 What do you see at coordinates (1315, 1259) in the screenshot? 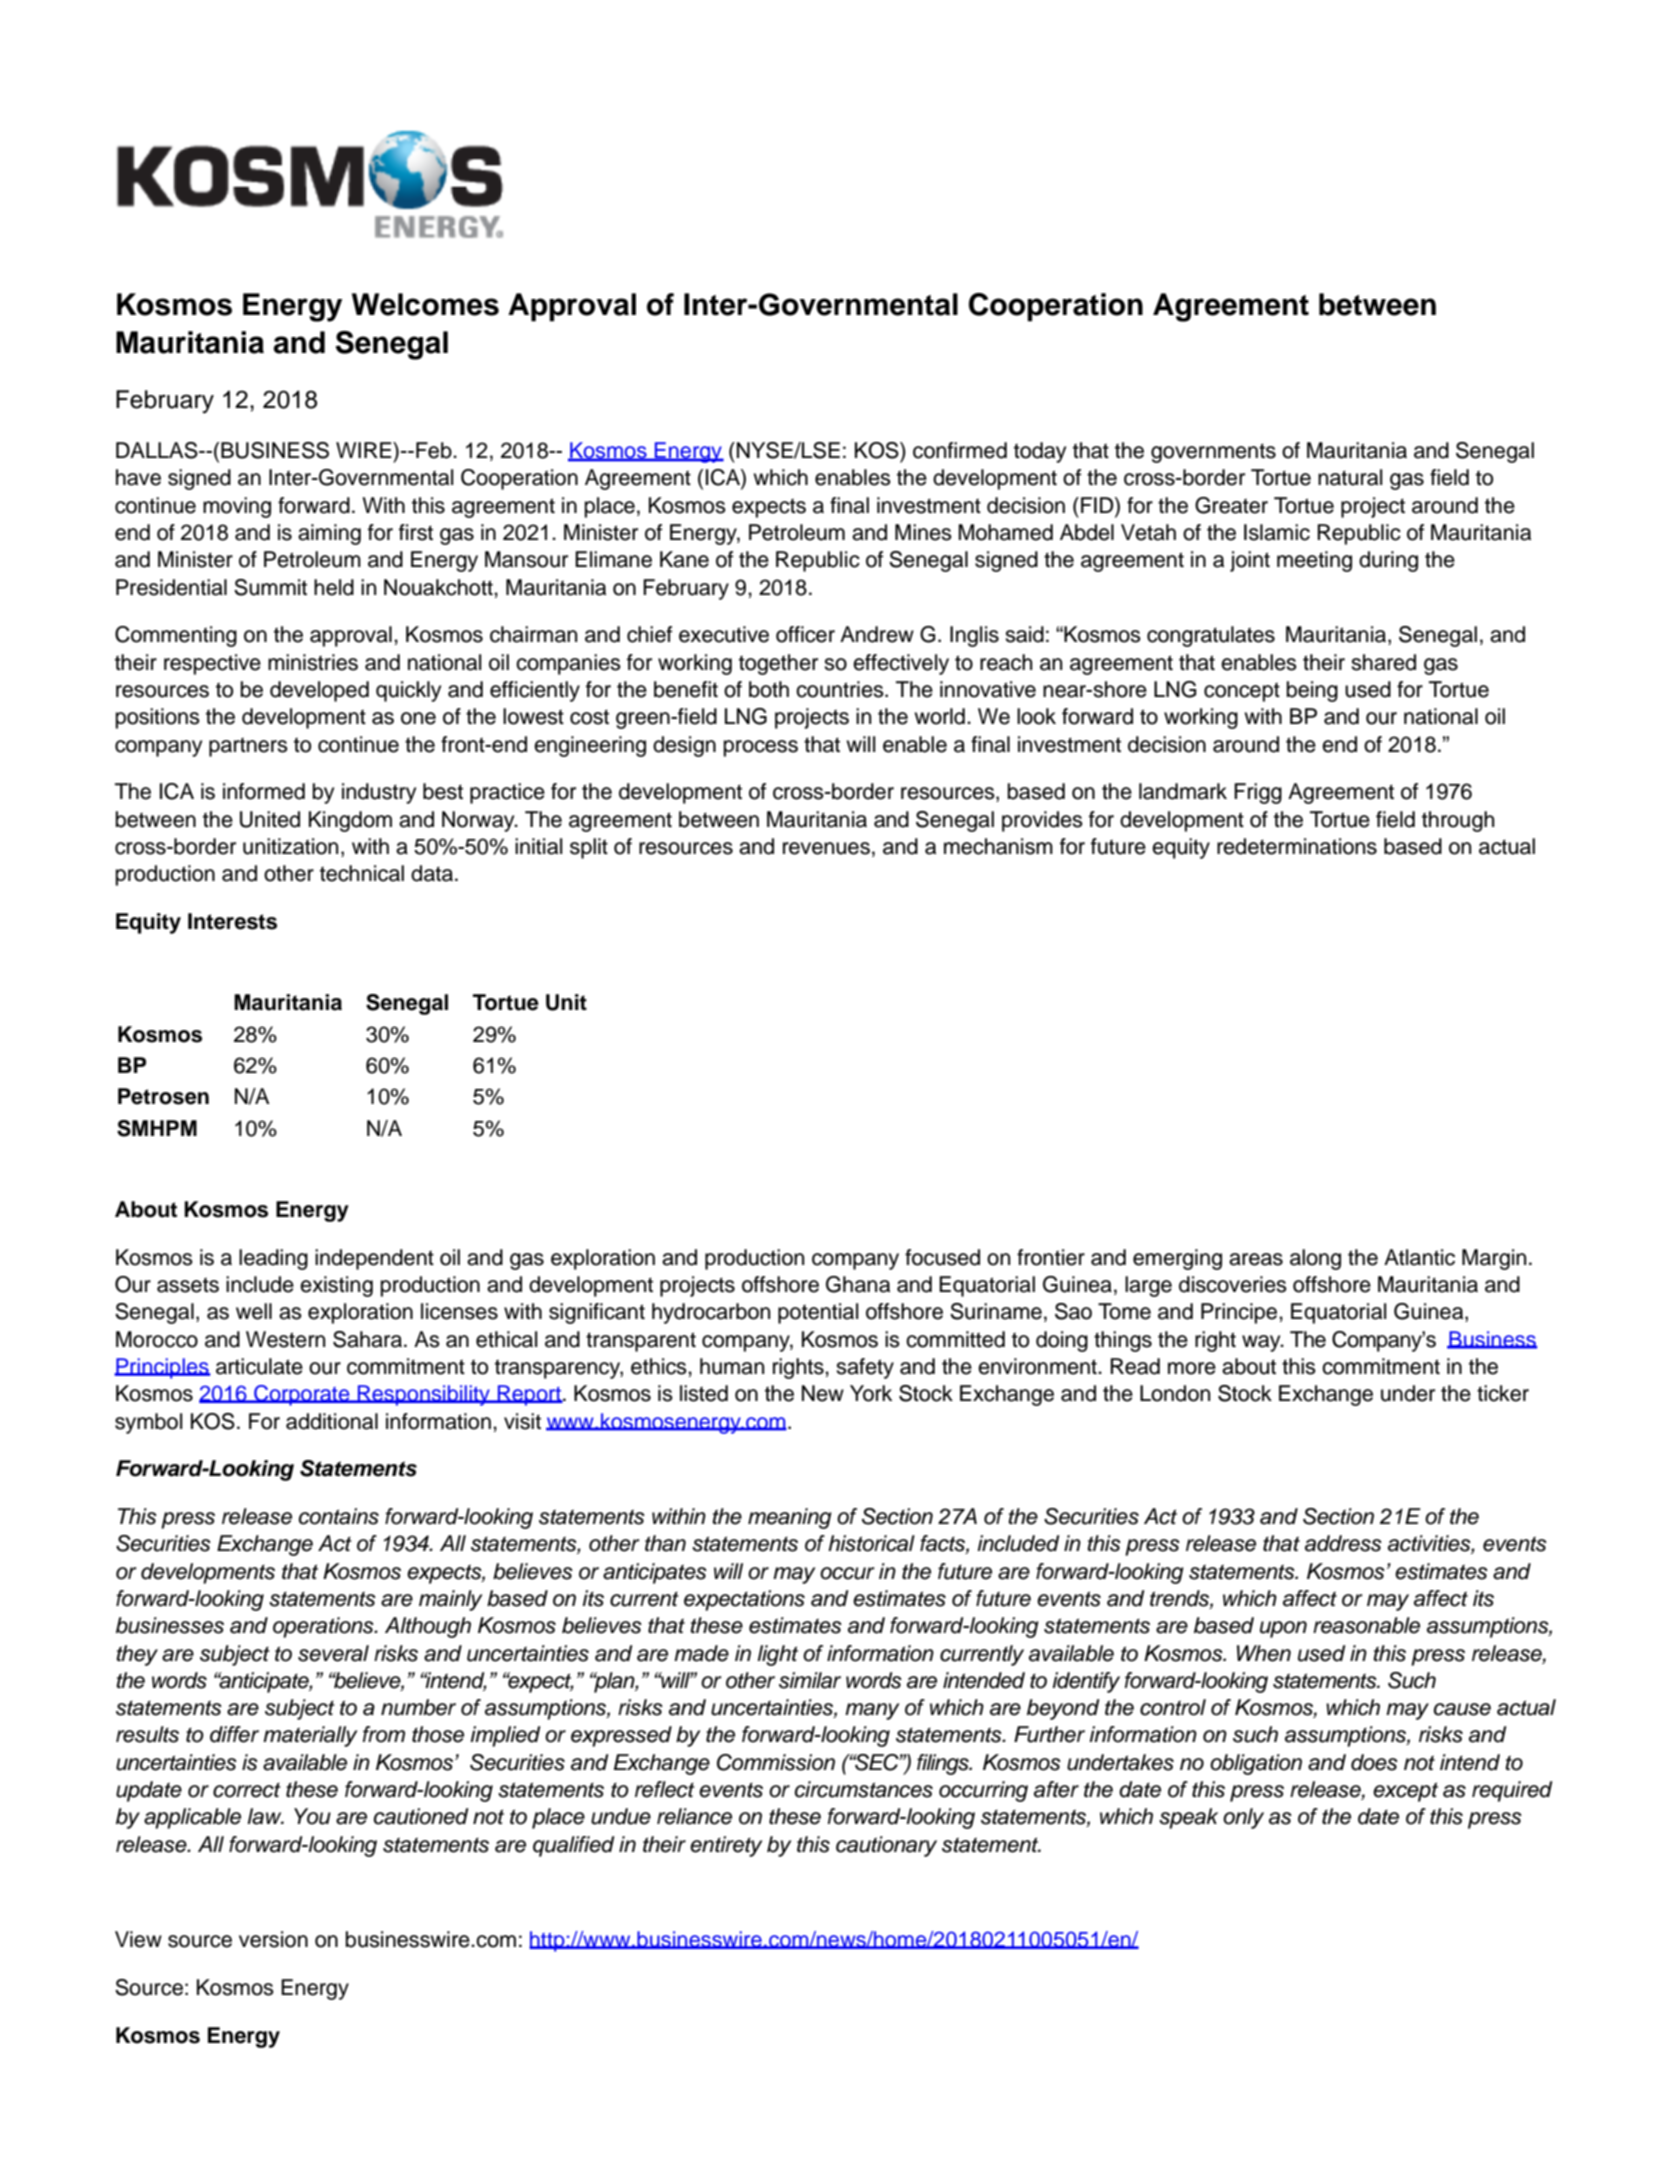
I see `along` at bounding box center [1315, 1259].
